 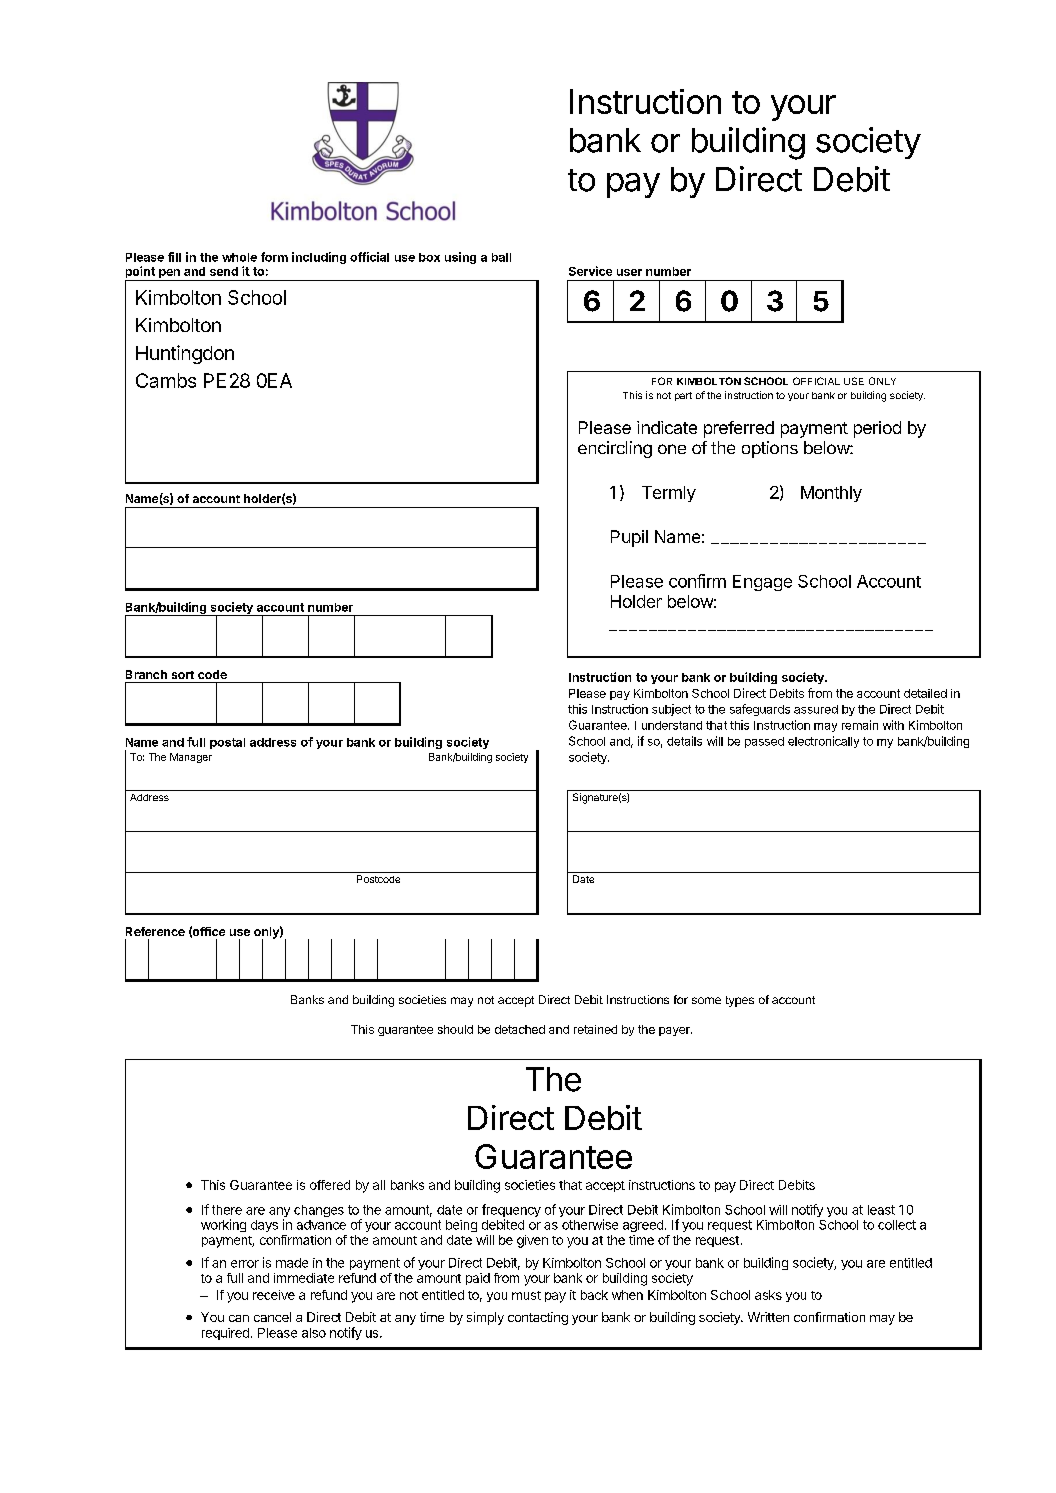 I want to click on user, so click(x=629, y=272).
